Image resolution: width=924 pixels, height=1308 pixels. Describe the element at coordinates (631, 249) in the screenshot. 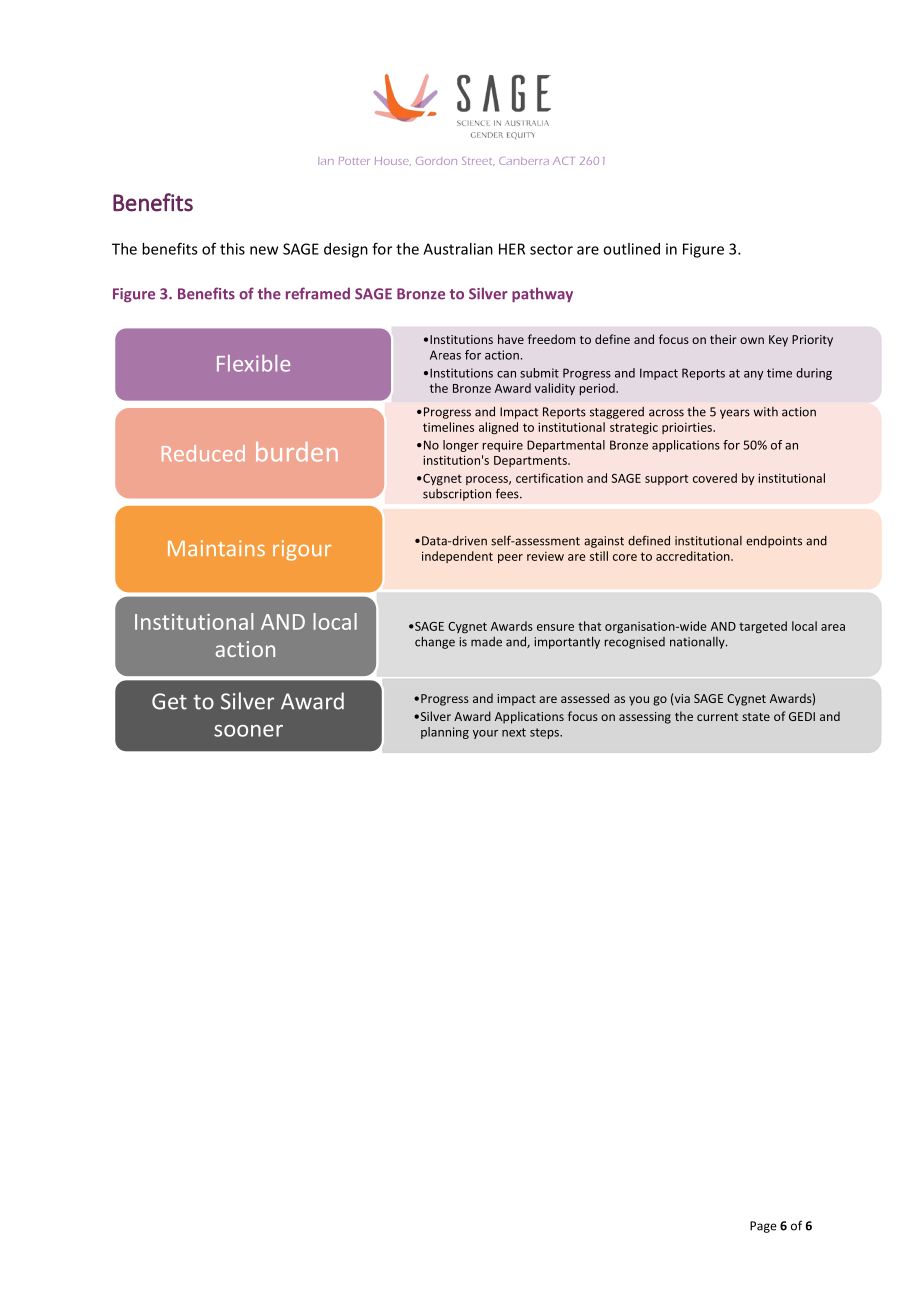

I see `outlined` at that location.
